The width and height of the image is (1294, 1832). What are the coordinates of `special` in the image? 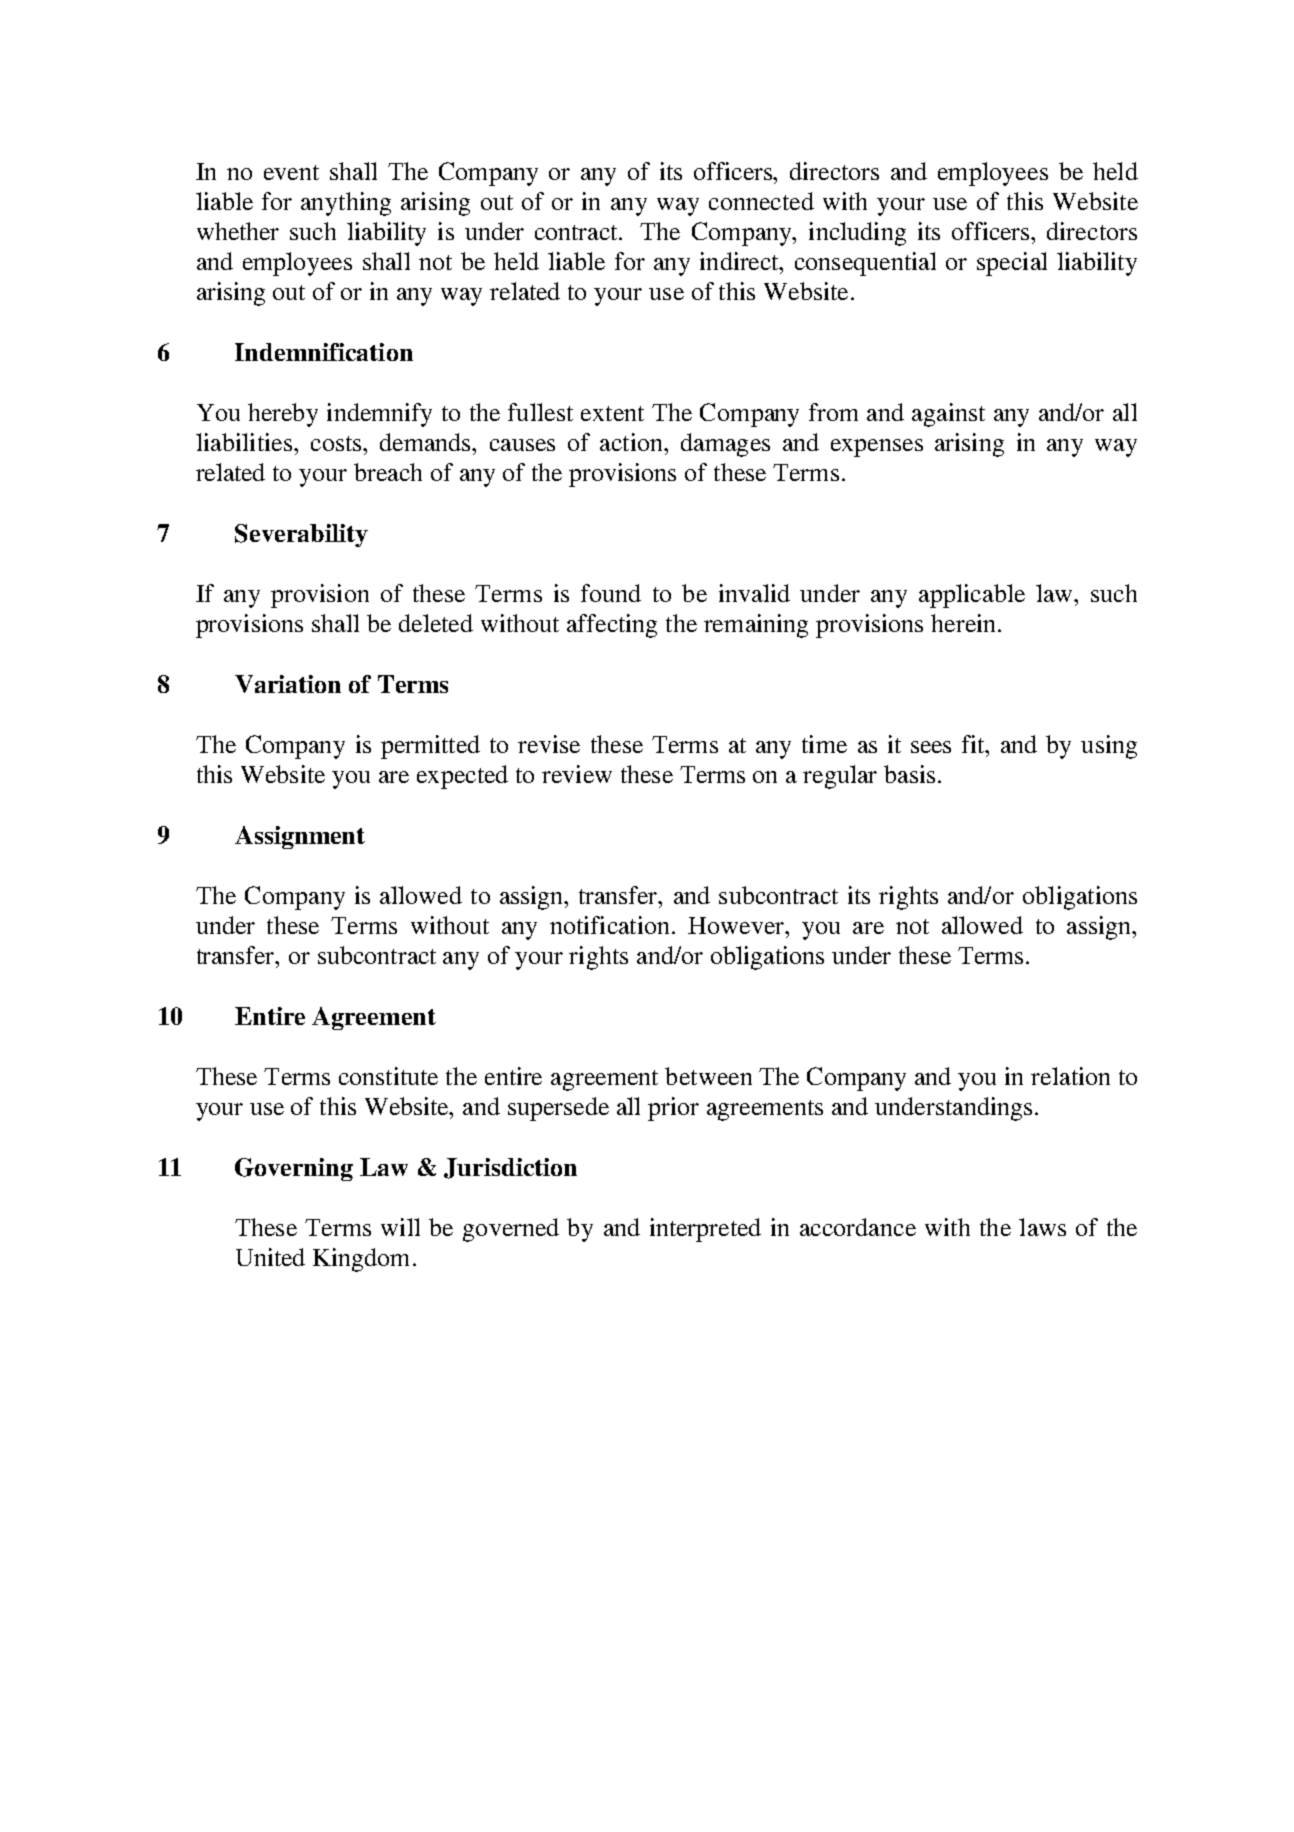 It's located at (1012, 264).
